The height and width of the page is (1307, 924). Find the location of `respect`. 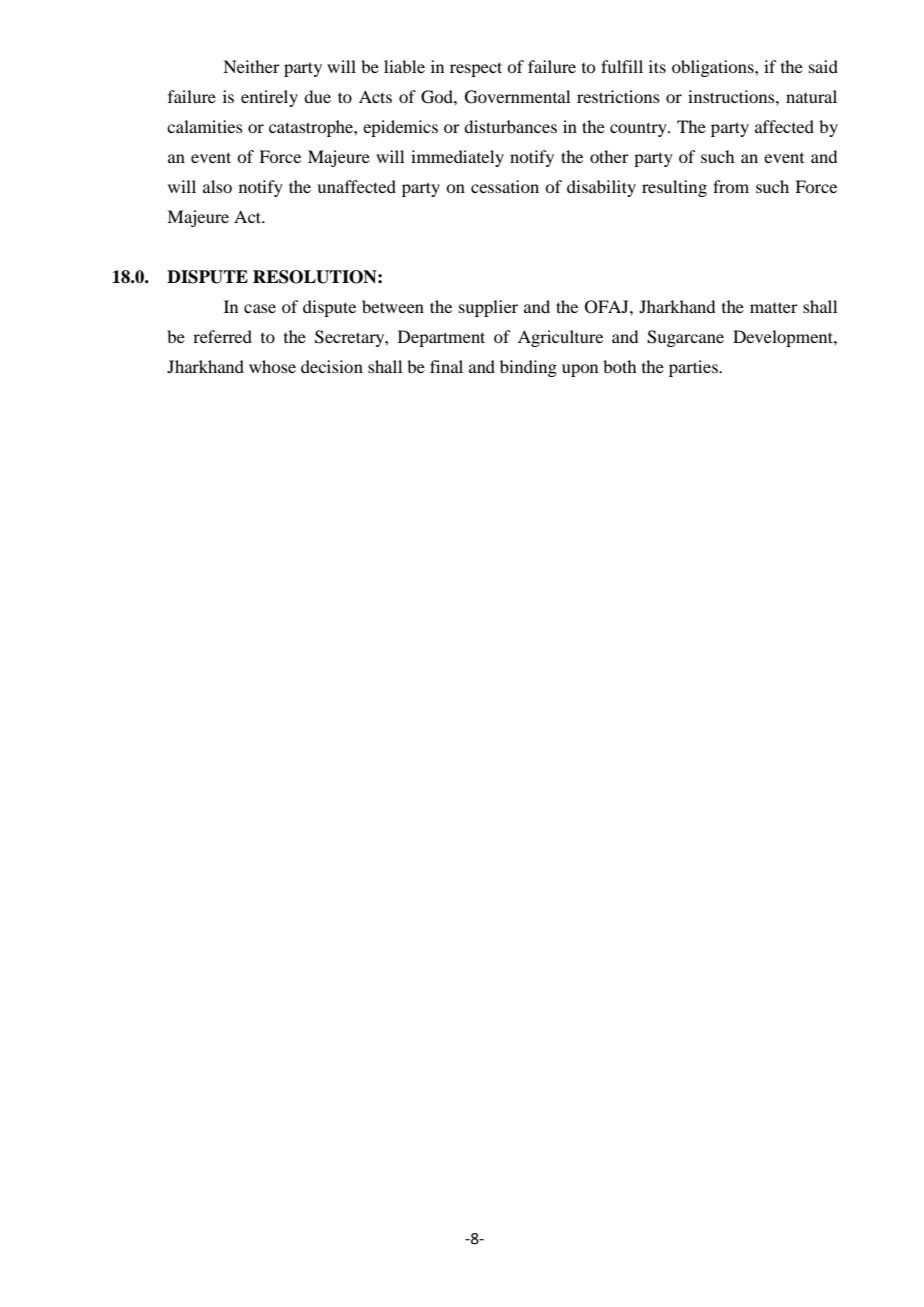

respect is located at coordinates (476, 69).
